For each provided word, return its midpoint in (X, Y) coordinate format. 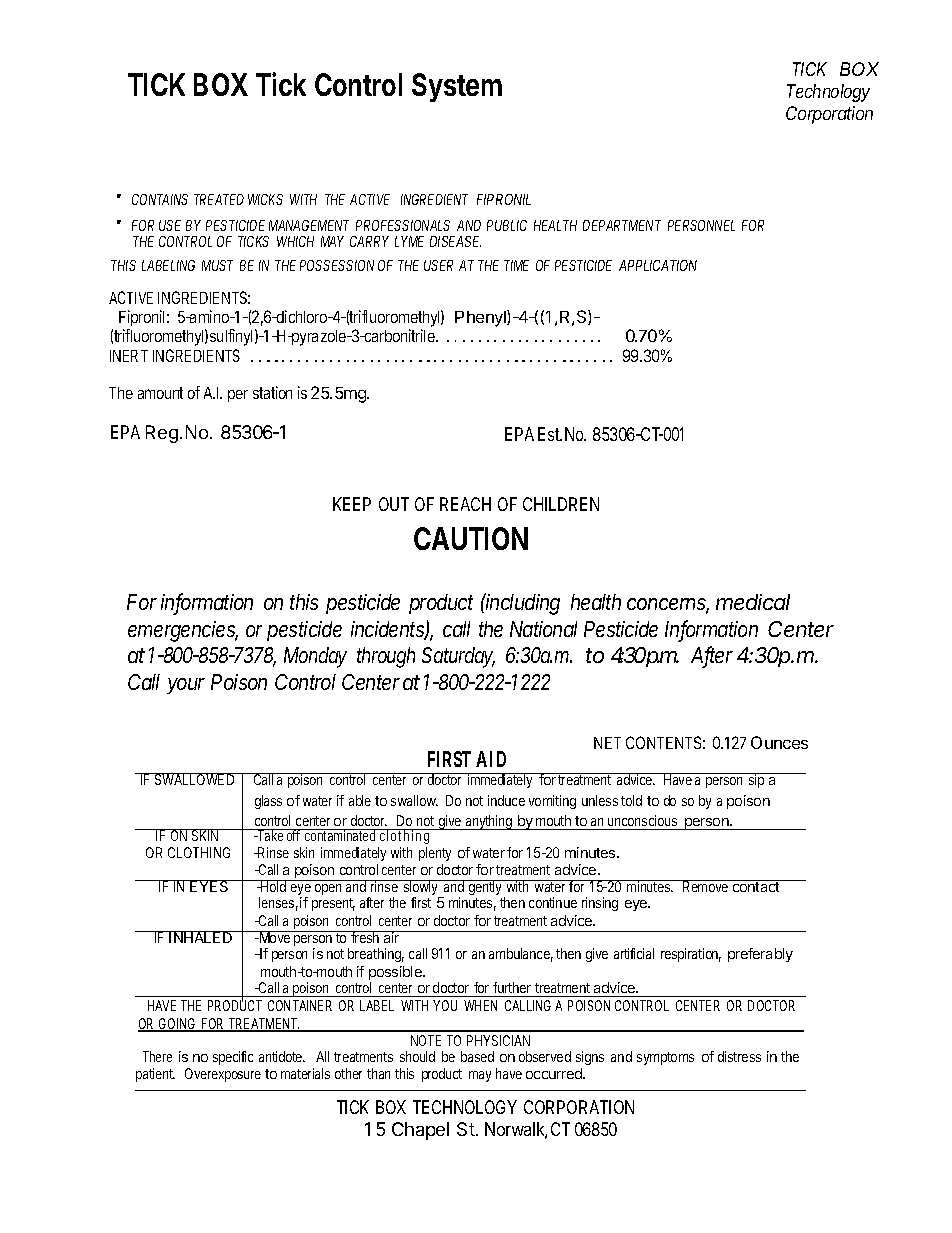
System (457, 87)
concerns (668, 605)
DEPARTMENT (622, 225)
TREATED (219, 199)
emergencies (183, 631)
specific (233, 1058)
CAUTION (471, 538)
